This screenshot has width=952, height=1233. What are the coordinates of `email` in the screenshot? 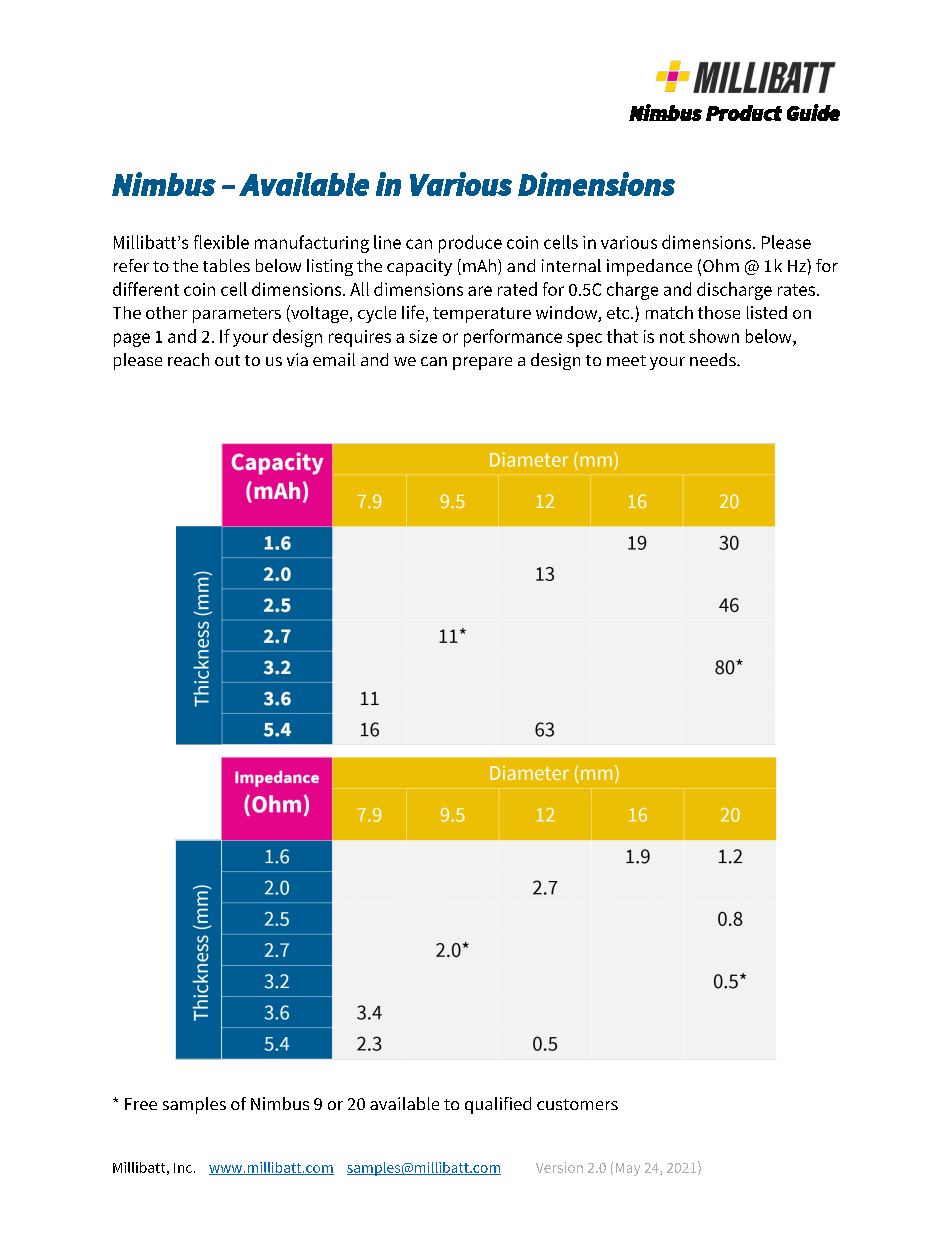 It's located at (334, 359).
